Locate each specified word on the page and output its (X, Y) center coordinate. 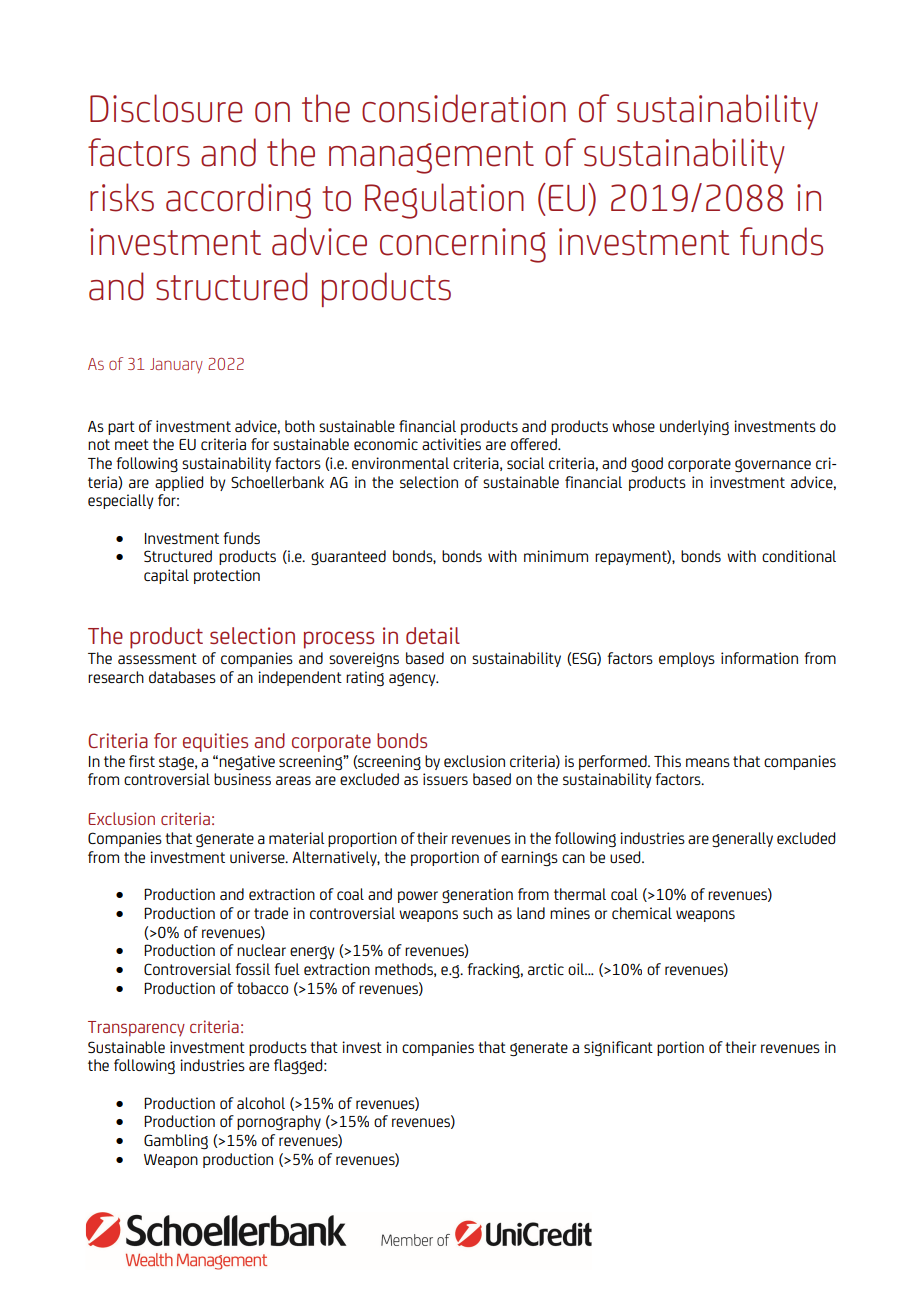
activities (451, 444)
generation (477, 895)
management (431, 157)
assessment (157, 658)
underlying (694, 428)
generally (742, 839)
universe (258, 857)
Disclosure (166, 108)
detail (433, 635)
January (176, 365)
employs (687, 659)
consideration (464, 108)
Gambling (176, 1142)
